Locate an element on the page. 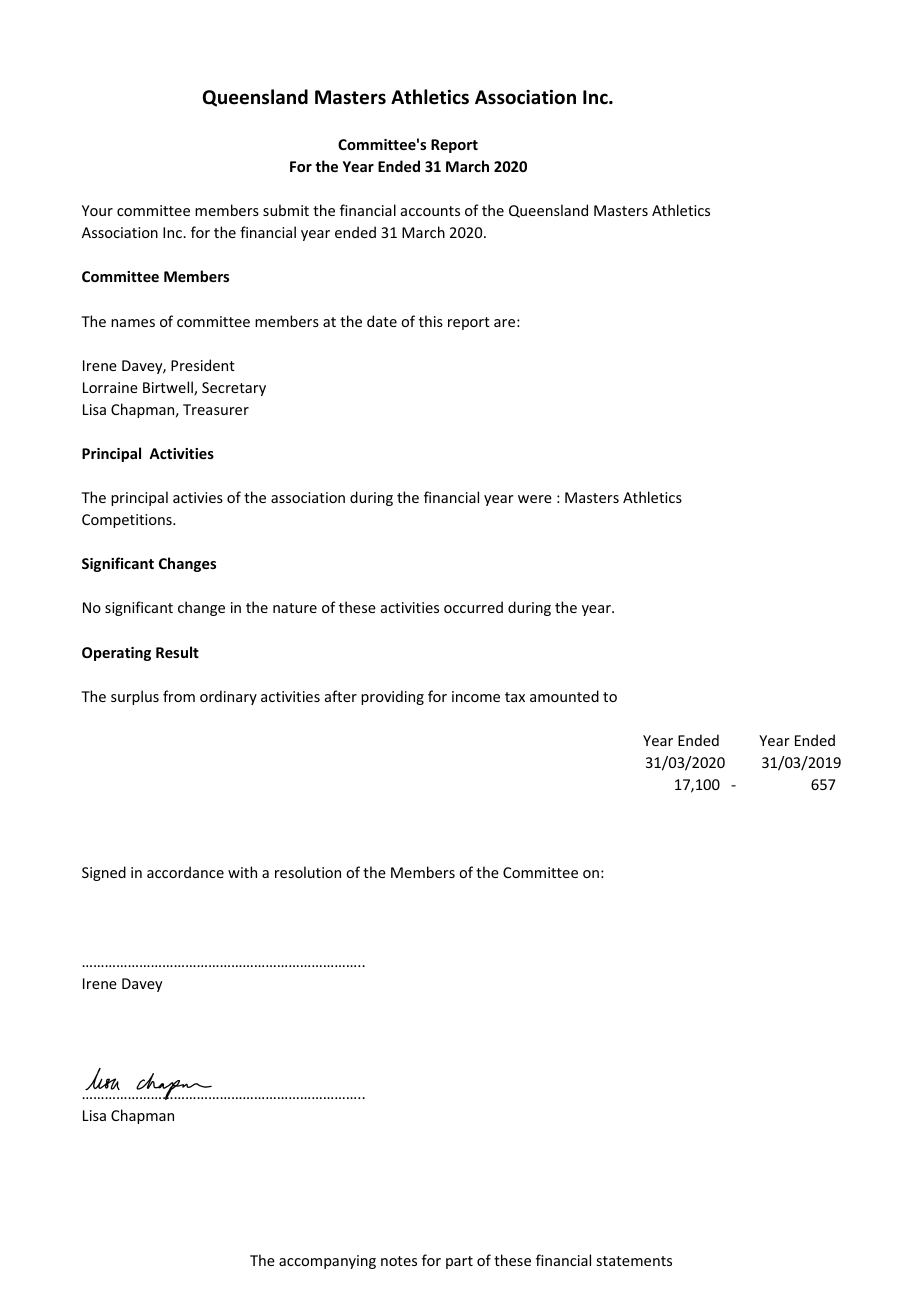 The height and width of the page is (1308, 924). from is located at coordinates (179, 696).
